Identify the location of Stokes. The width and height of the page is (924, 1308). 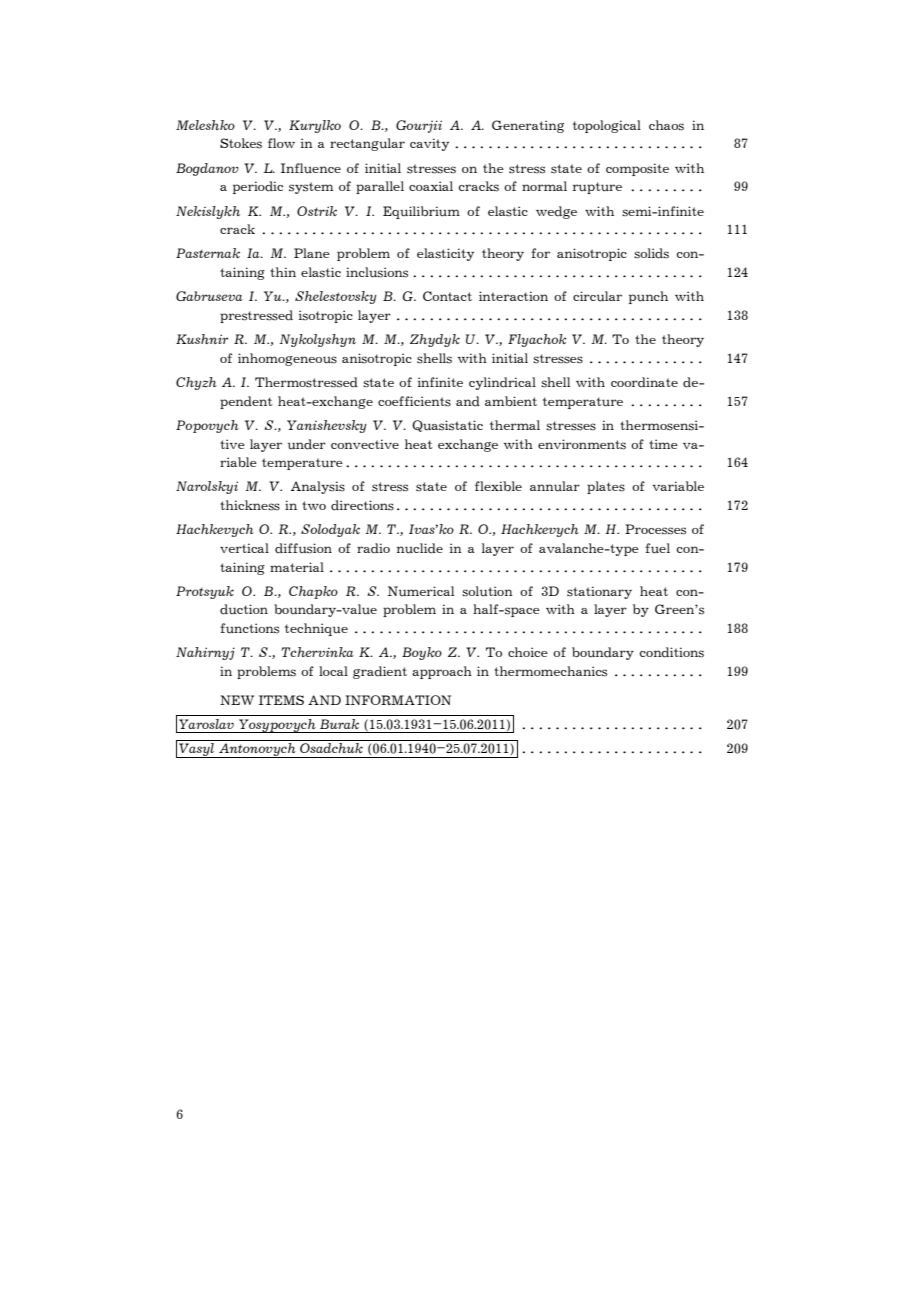
(241, 143).
